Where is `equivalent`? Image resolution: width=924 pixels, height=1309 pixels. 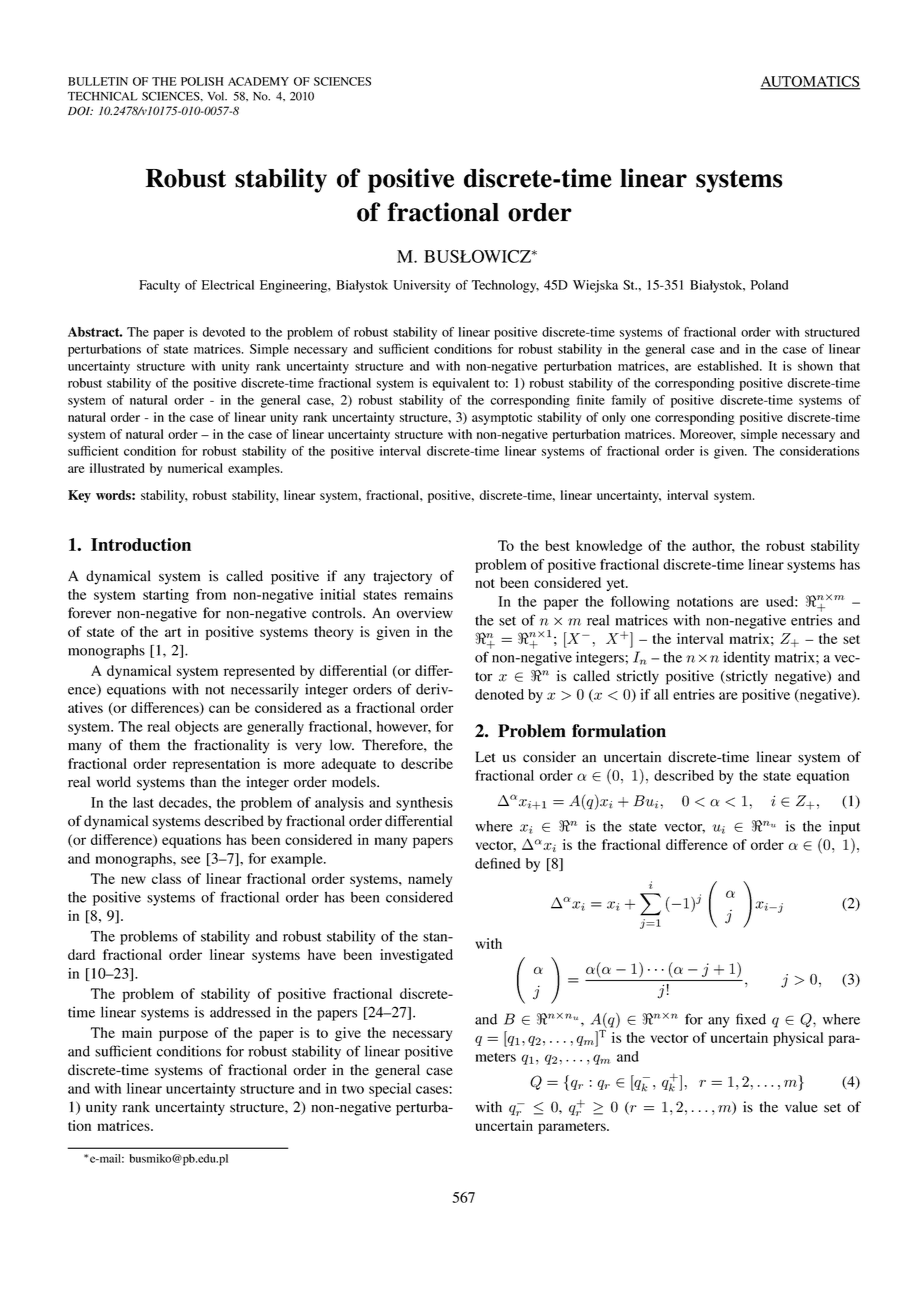
equivalent is located at coordinates (460, 384).
